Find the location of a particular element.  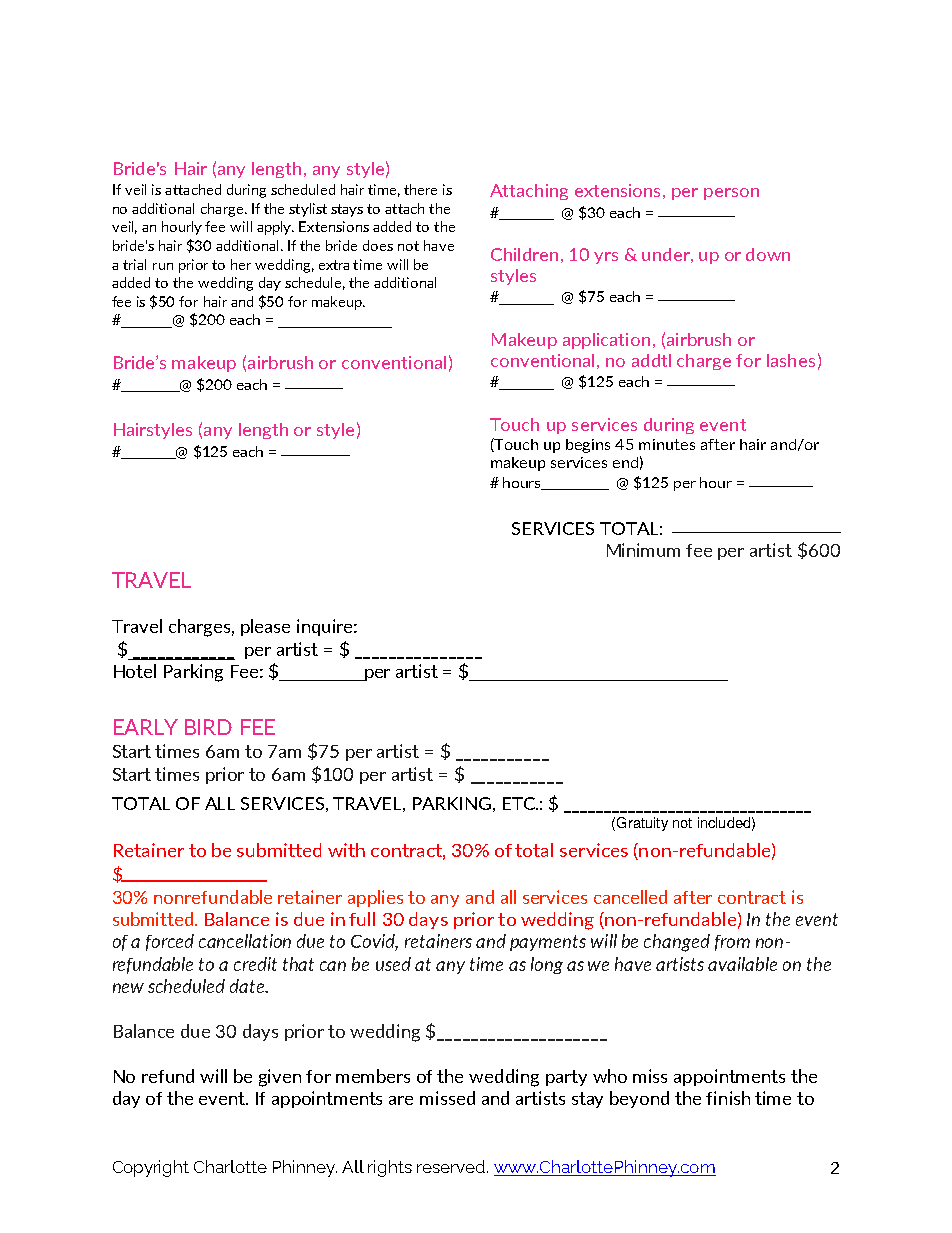

reserved is located at coordinates (452, 1166).
